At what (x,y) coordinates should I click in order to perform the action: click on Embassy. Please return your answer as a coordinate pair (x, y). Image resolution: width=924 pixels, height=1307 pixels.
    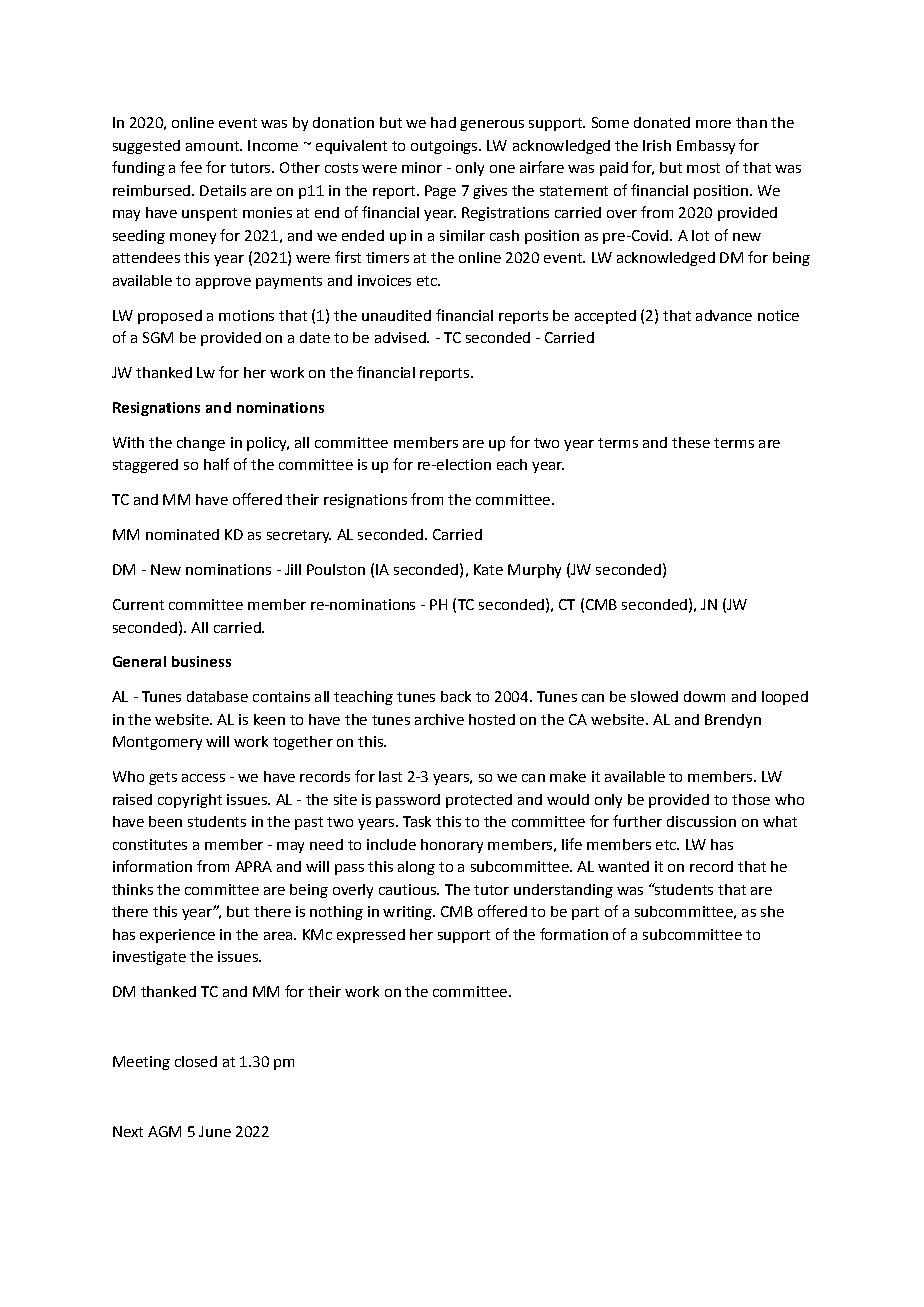
    Looking at the image, I should click on (706, 147).
